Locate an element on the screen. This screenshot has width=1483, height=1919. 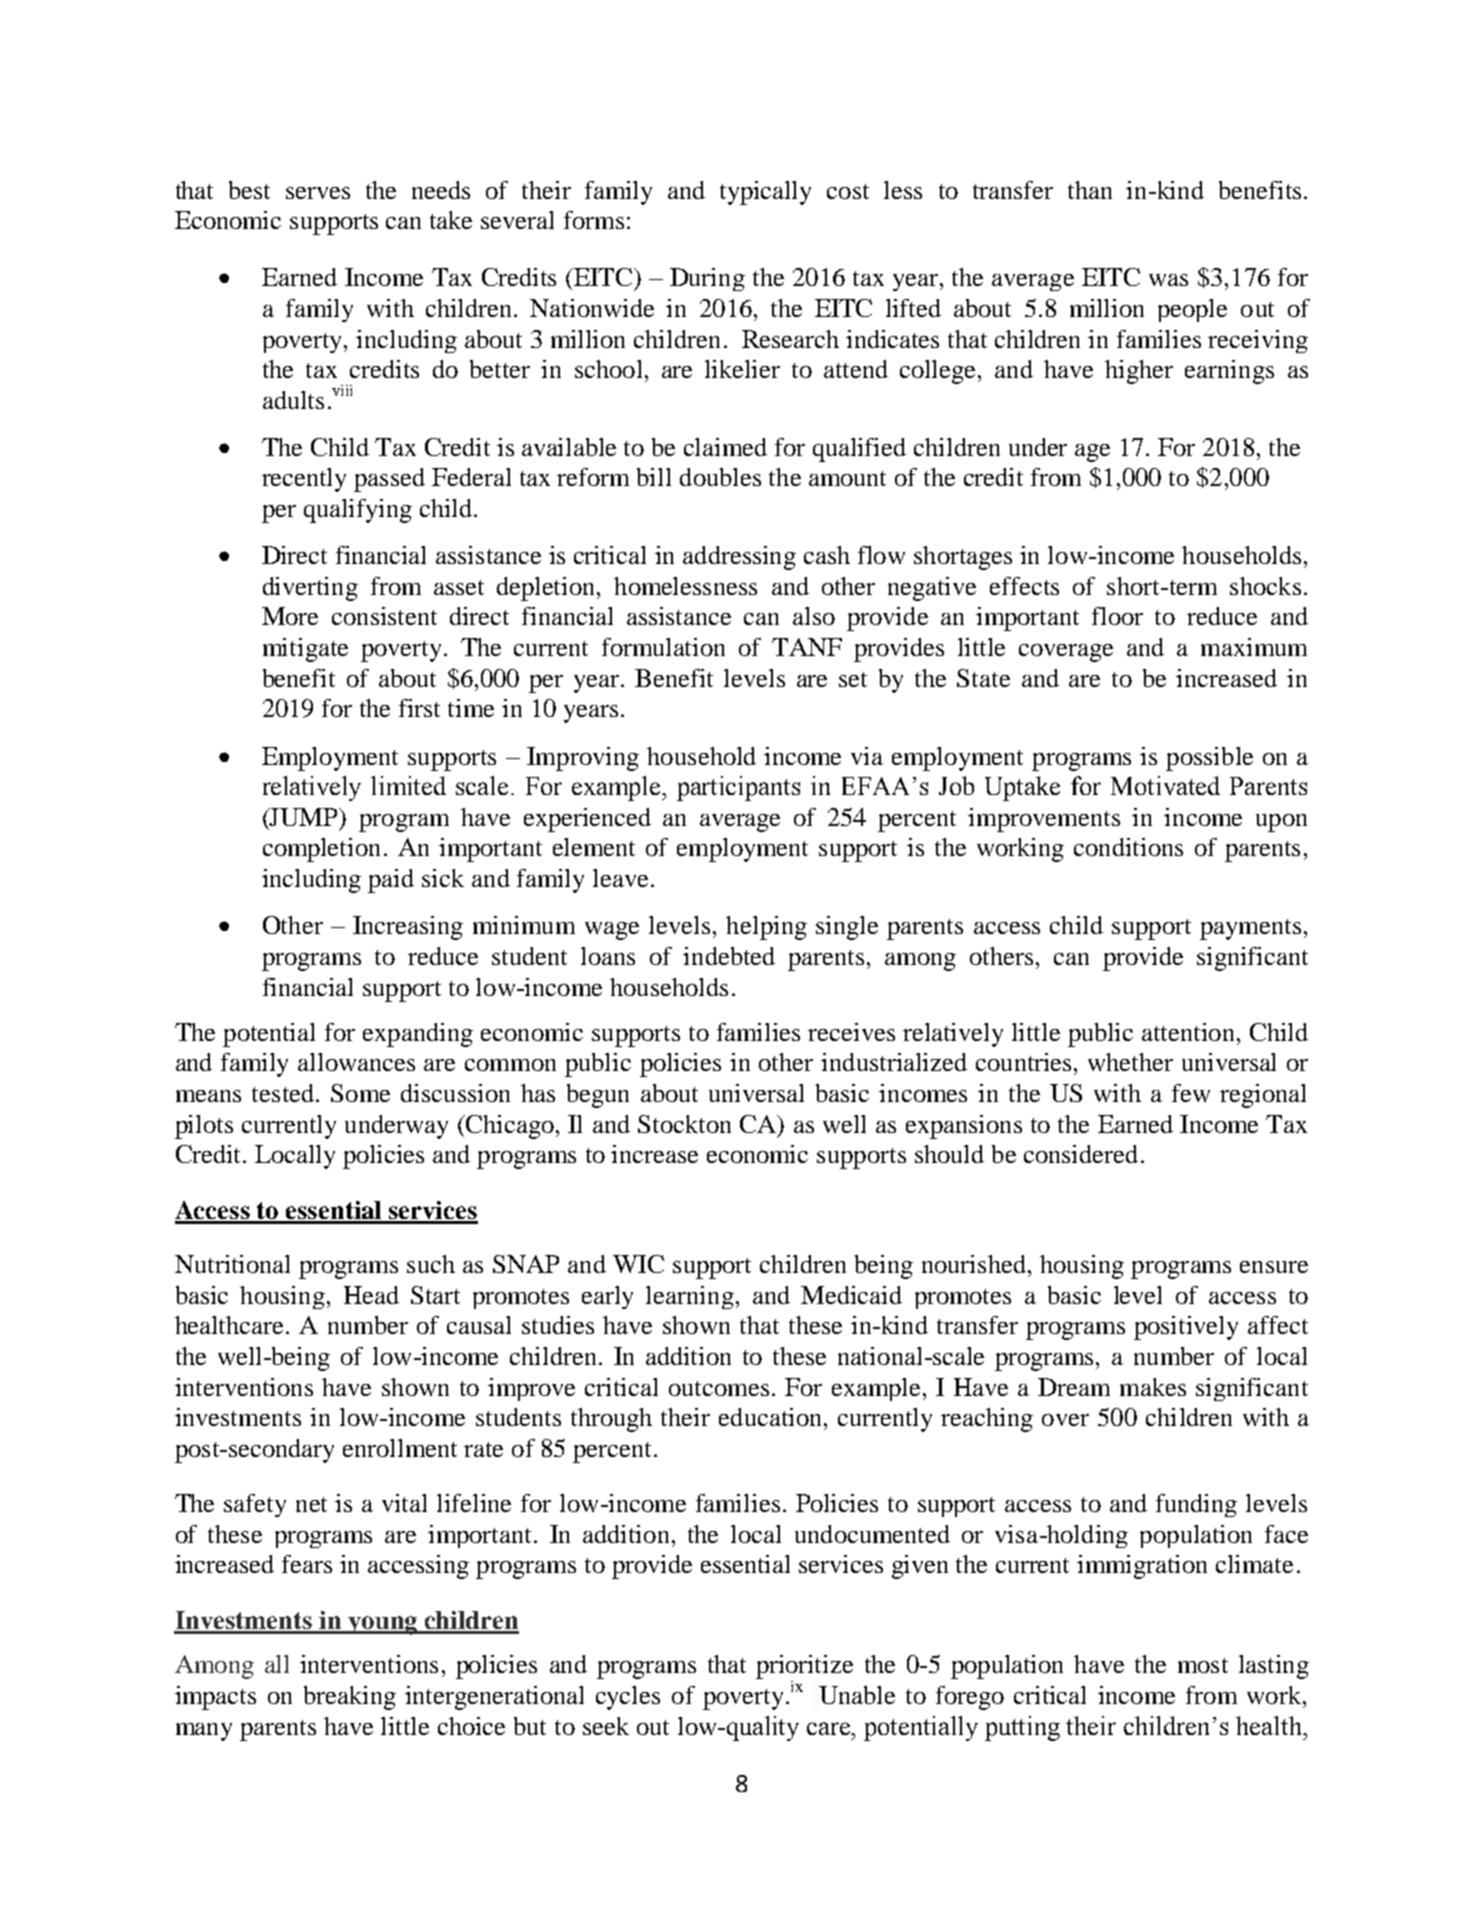
indebted is located at coordinates (729, 956).
